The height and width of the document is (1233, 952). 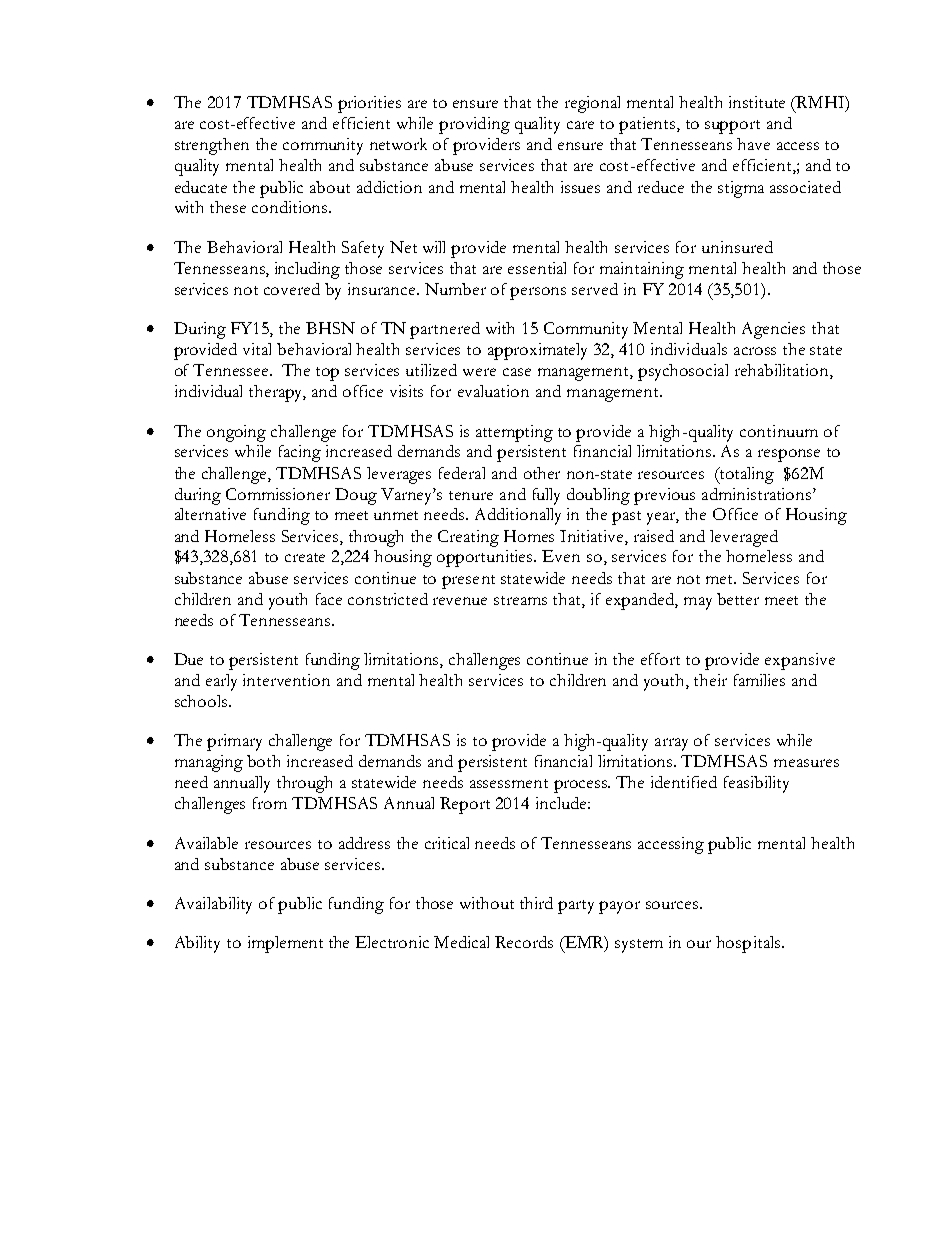 I want to click on vital, so click(x=257, y=349).
